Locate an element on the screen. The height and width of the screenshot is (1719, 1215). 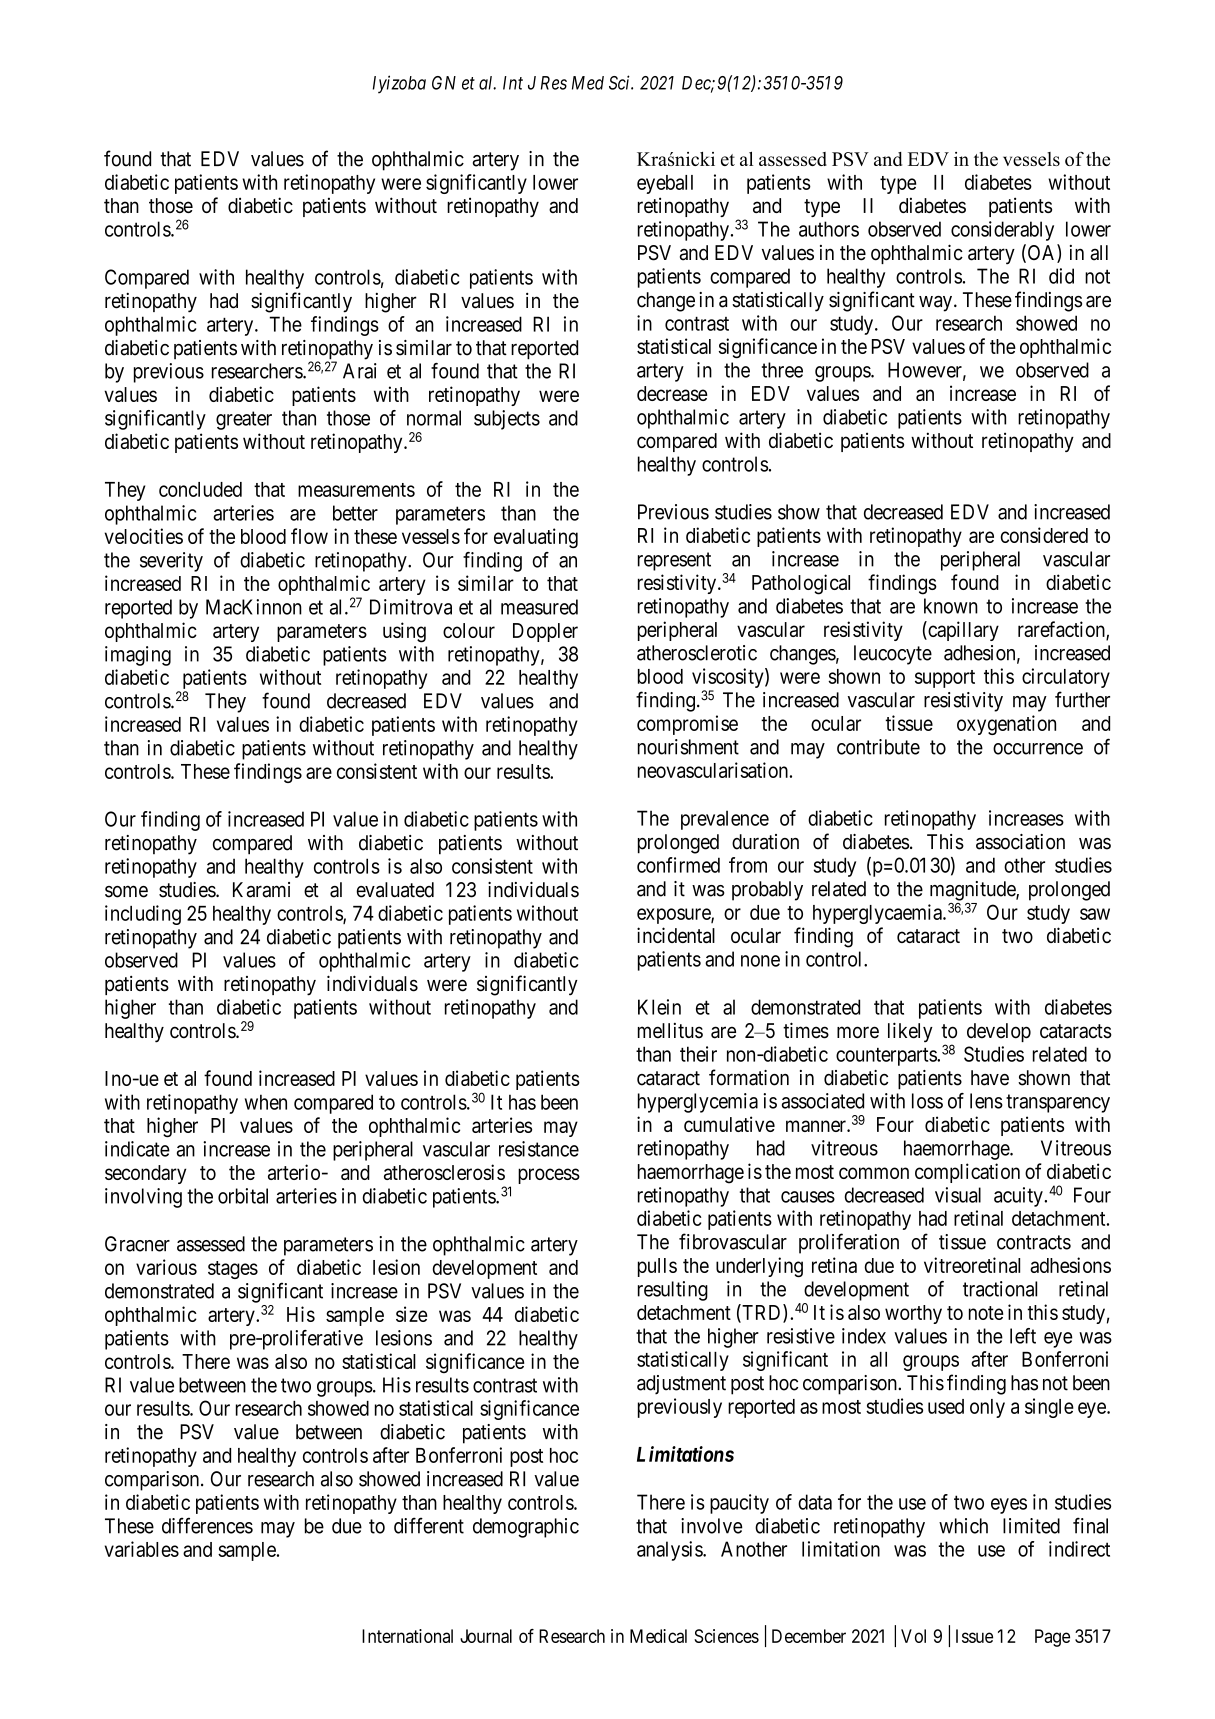
considered is located at coordinates (1044, 535).
